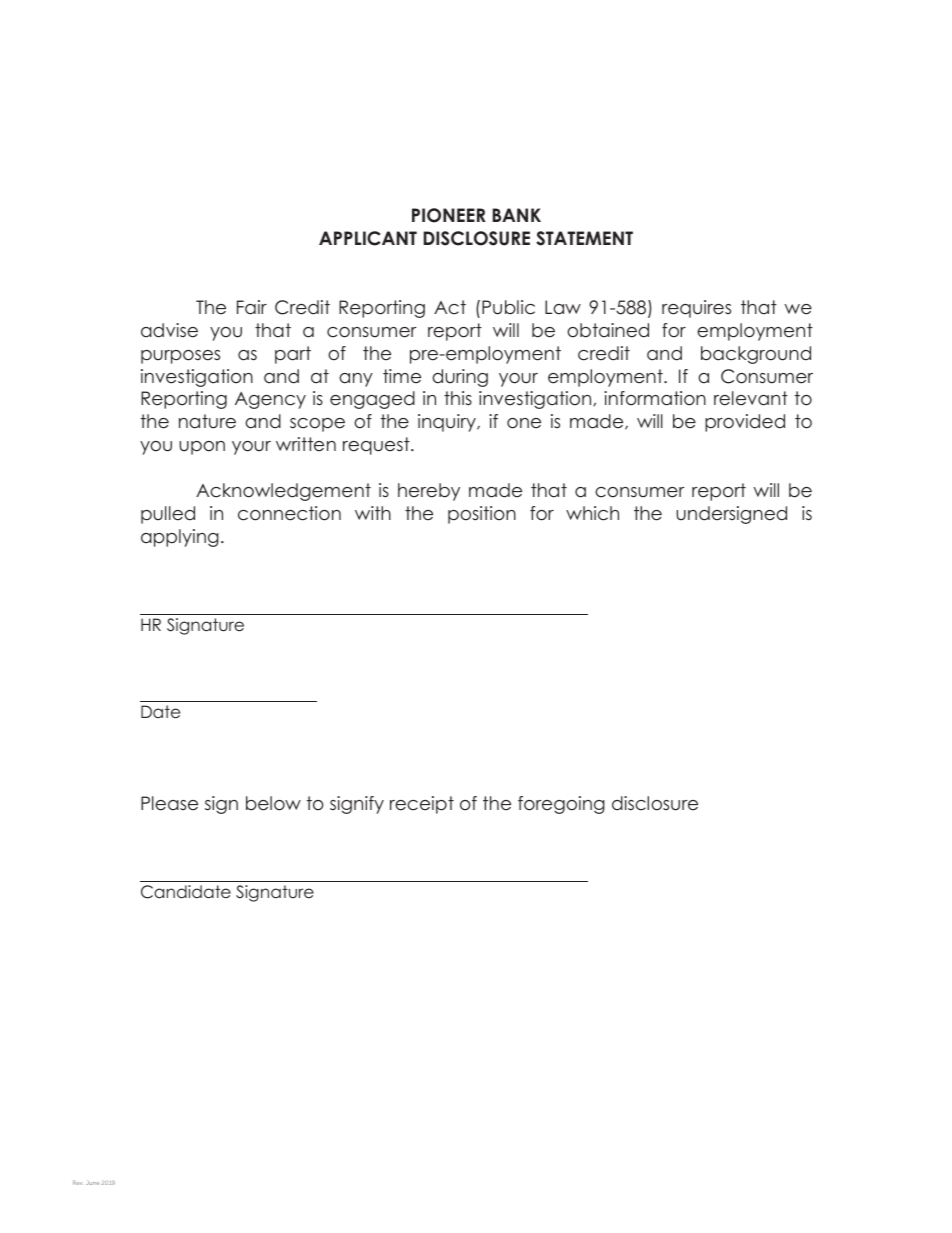 The height and width of the screenshot is (1233, 952). I want to click on Please, so click(169, 803).
